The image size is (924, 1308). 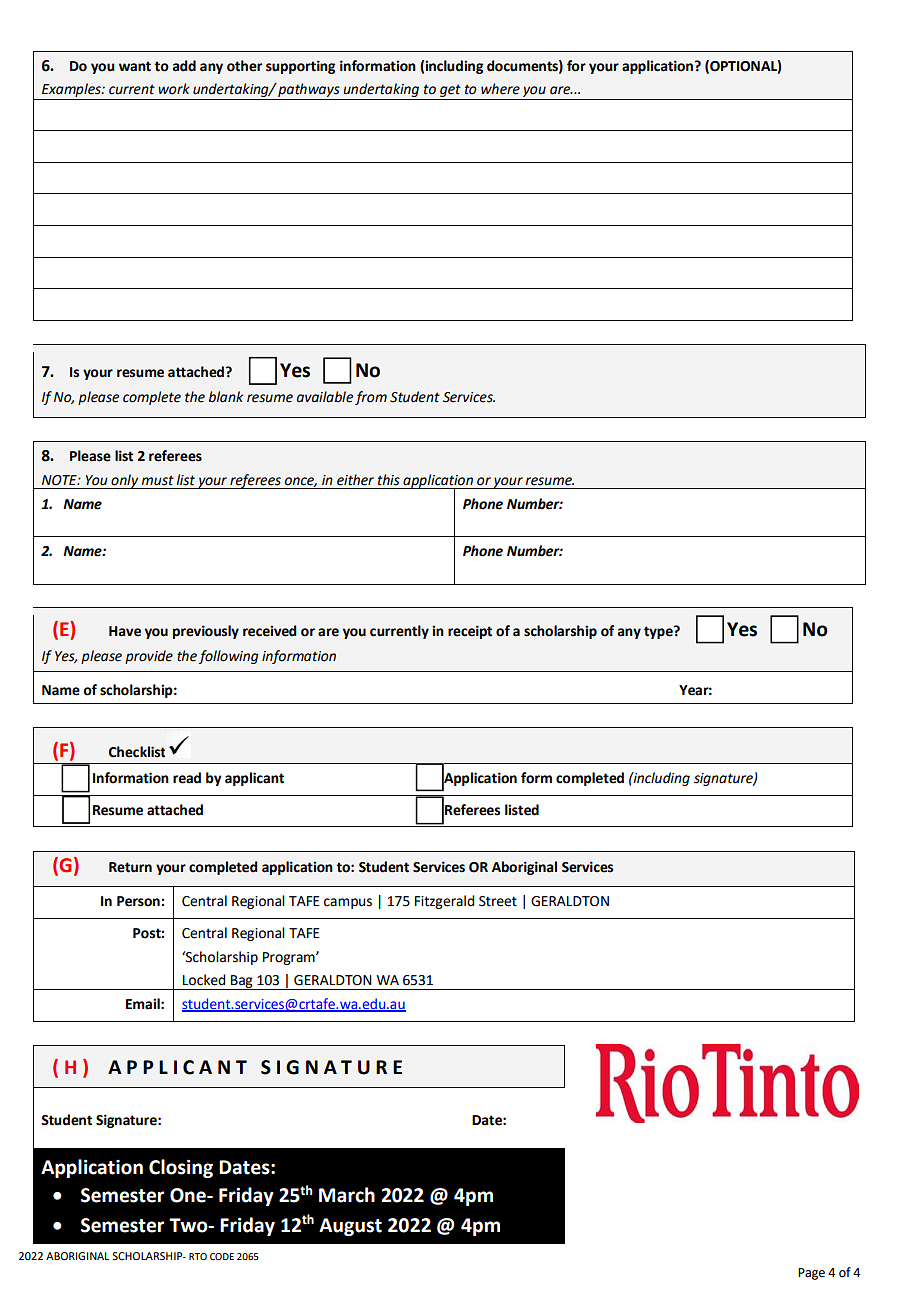 I want to click on following, so click(x=229, y=657).
